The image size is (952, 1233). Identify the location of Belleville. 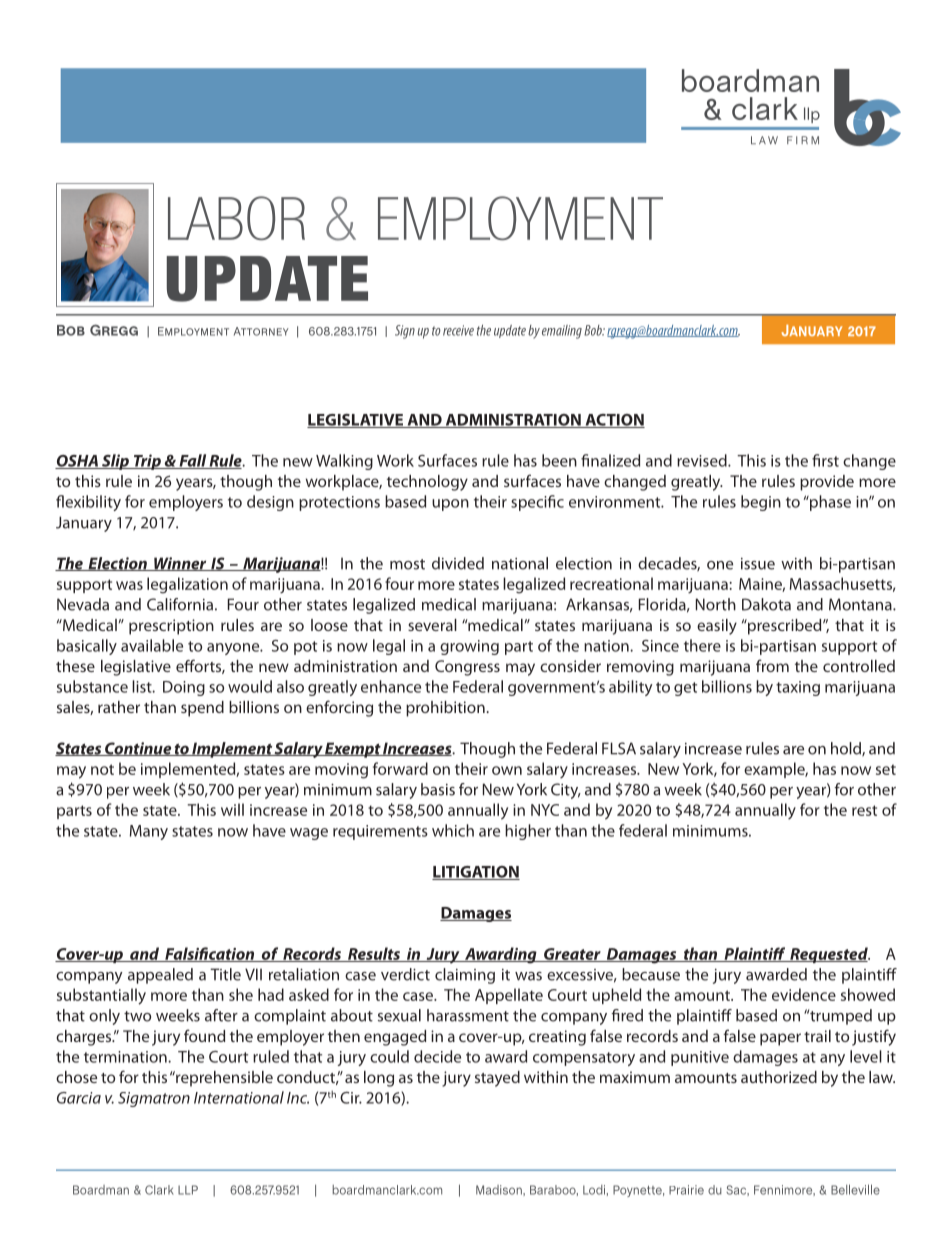
(855, 1189).
